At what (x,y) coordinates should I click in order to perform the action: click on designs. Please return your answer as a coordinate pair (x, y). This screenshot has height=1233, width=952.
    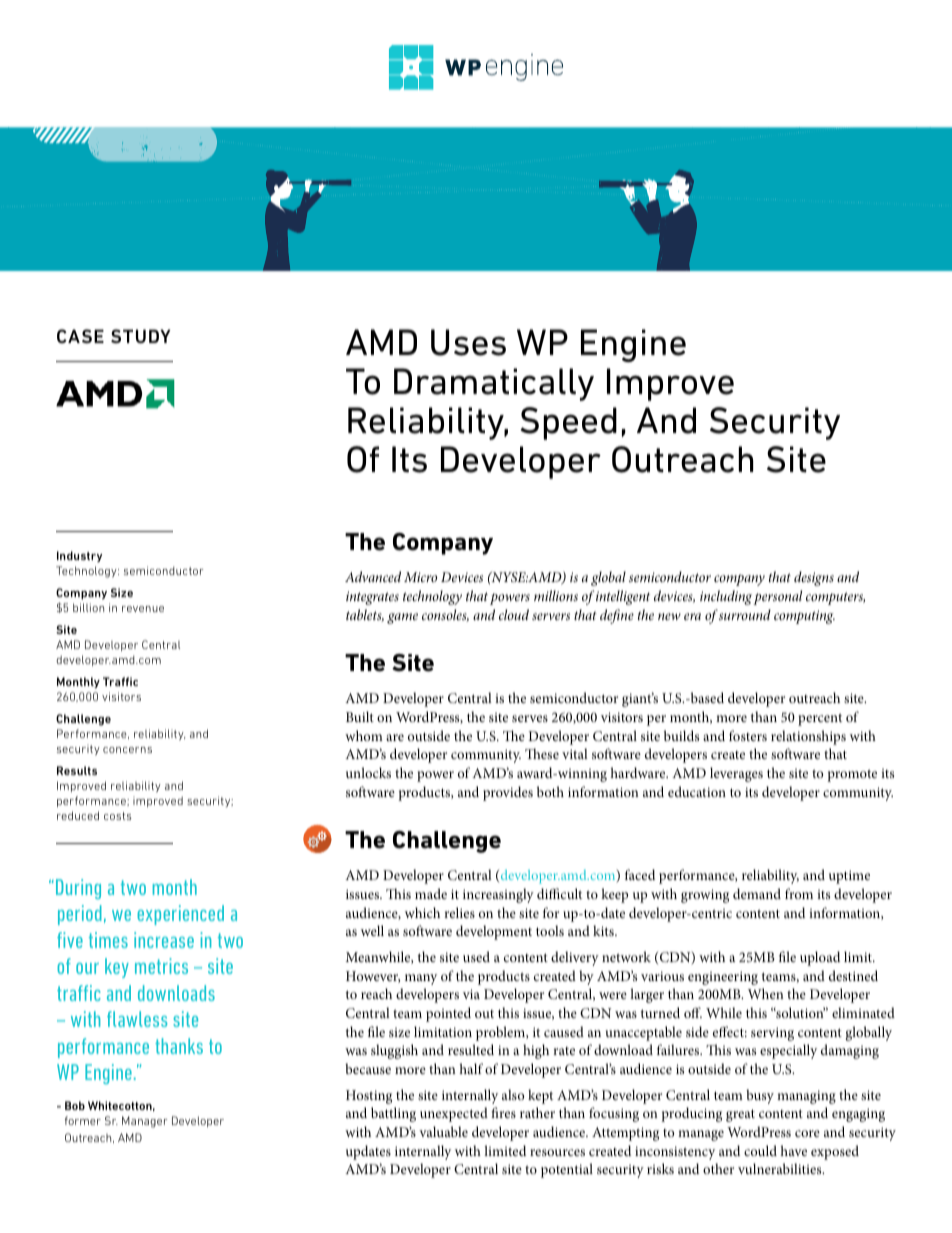
    Looking at the image, I should click on (814, 578).
